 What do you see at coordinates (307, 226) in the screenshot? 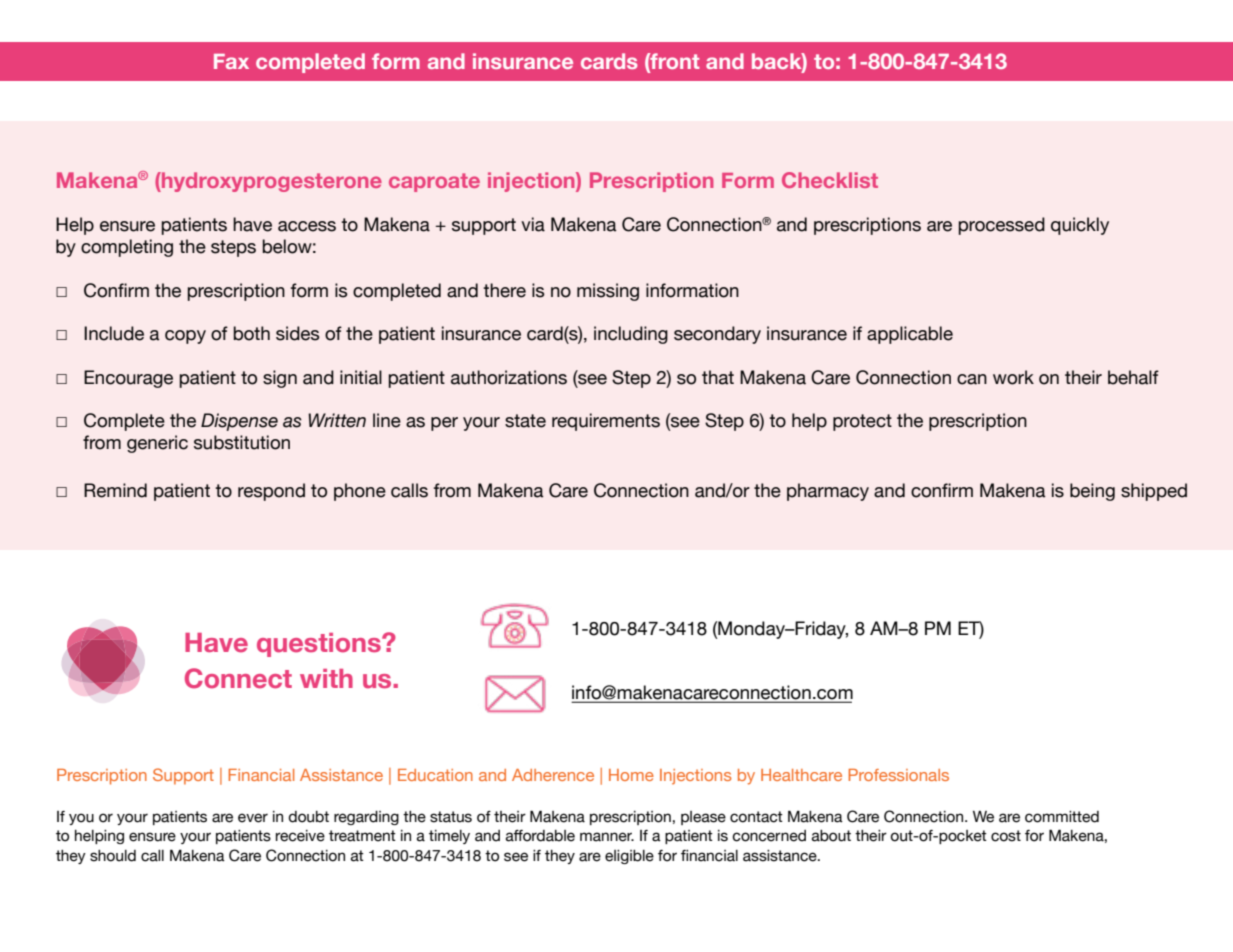
I see `access` at bounding box center [307, 226].
